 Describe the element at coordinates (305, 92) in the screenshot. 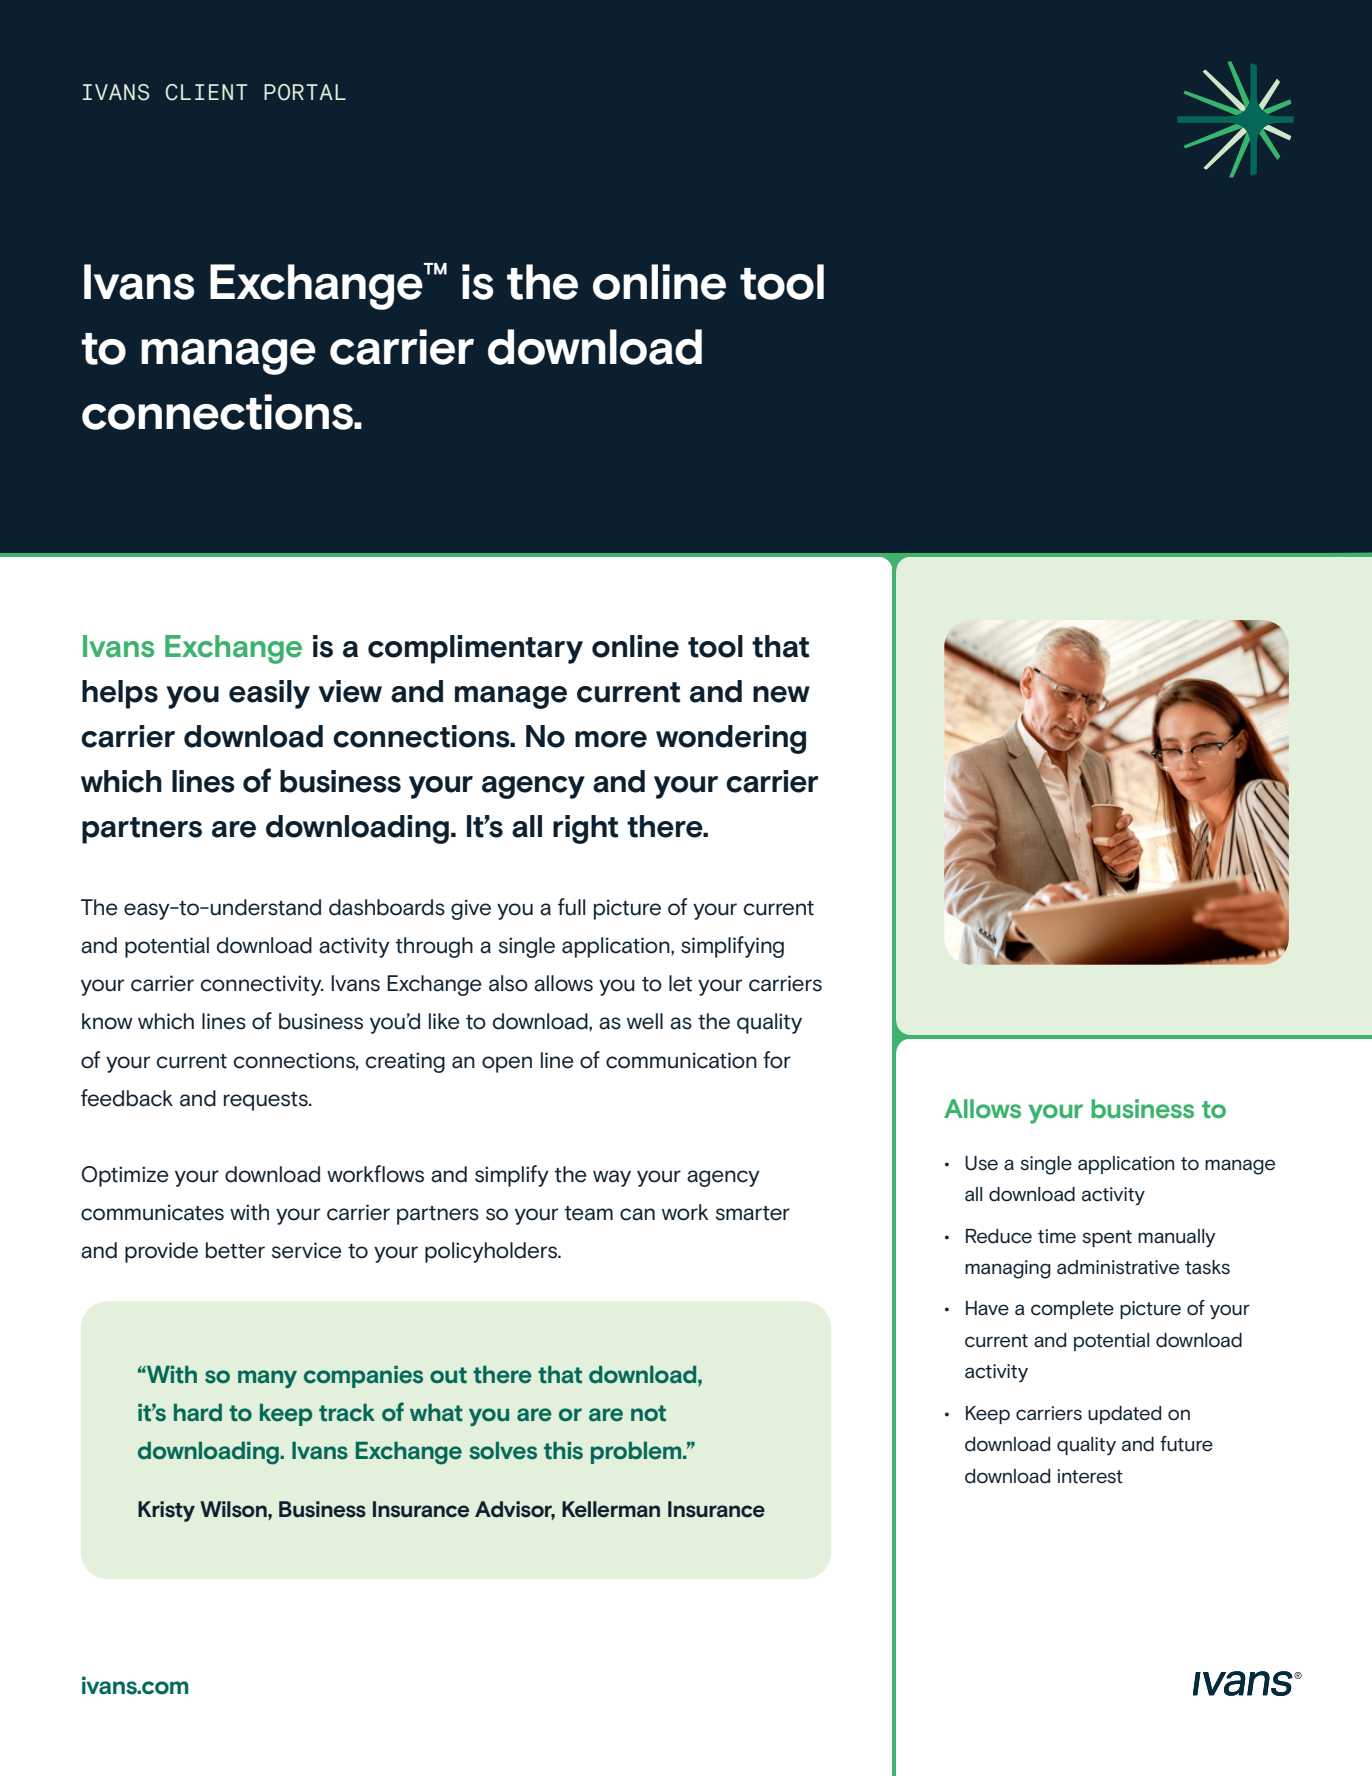

I see `PORTAL` at that location.
